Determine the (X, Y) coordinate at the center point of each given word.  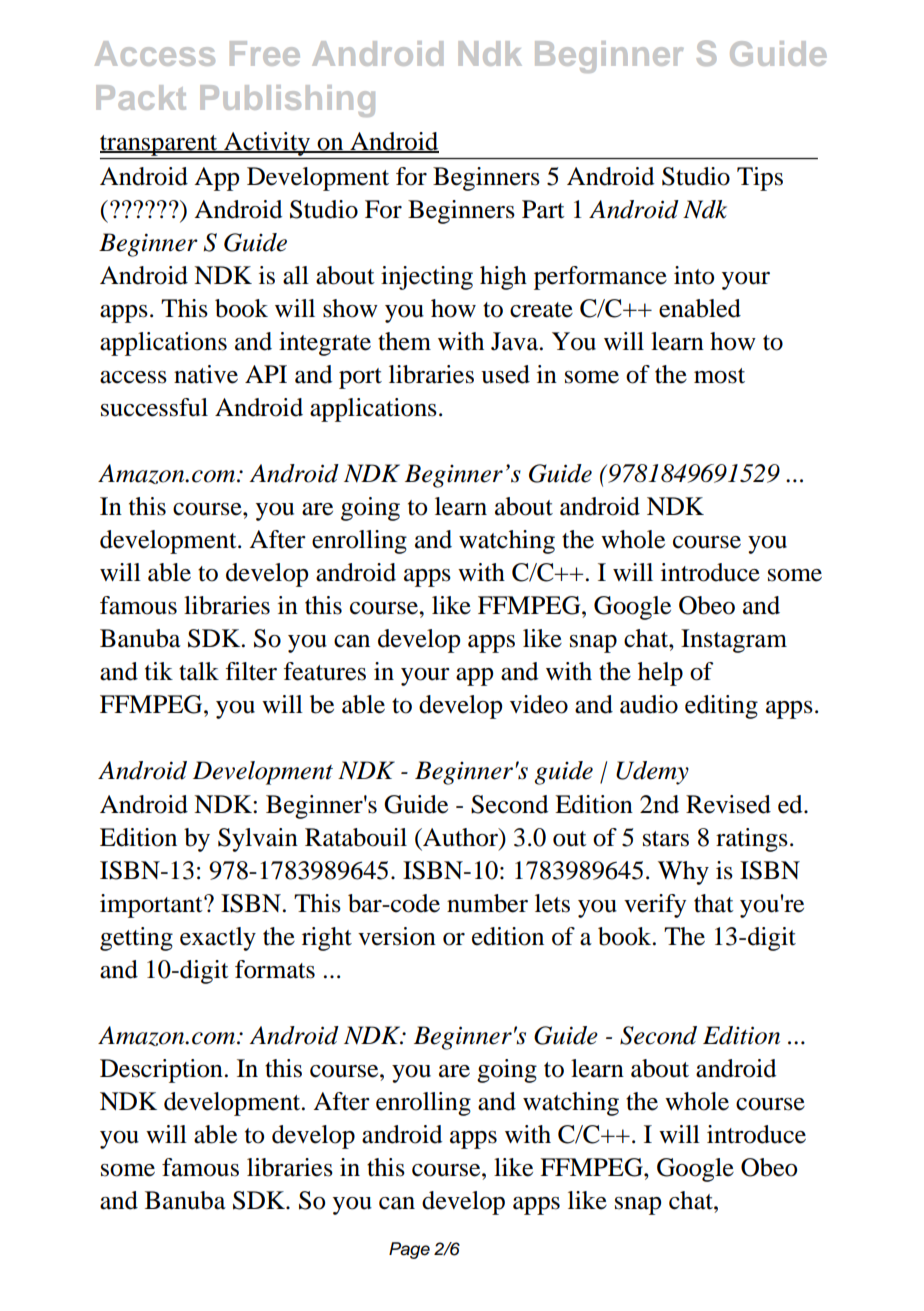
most (719, 376)
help (660, 674)
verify (655, 906)
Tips (760, 179)
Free (265, 53)
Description (161, 1071)
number (487, 903)
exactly (218, 939)
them (404, 341)
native (206, 374)
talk (199, 671)
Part (543, 209)
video (539, 704)
